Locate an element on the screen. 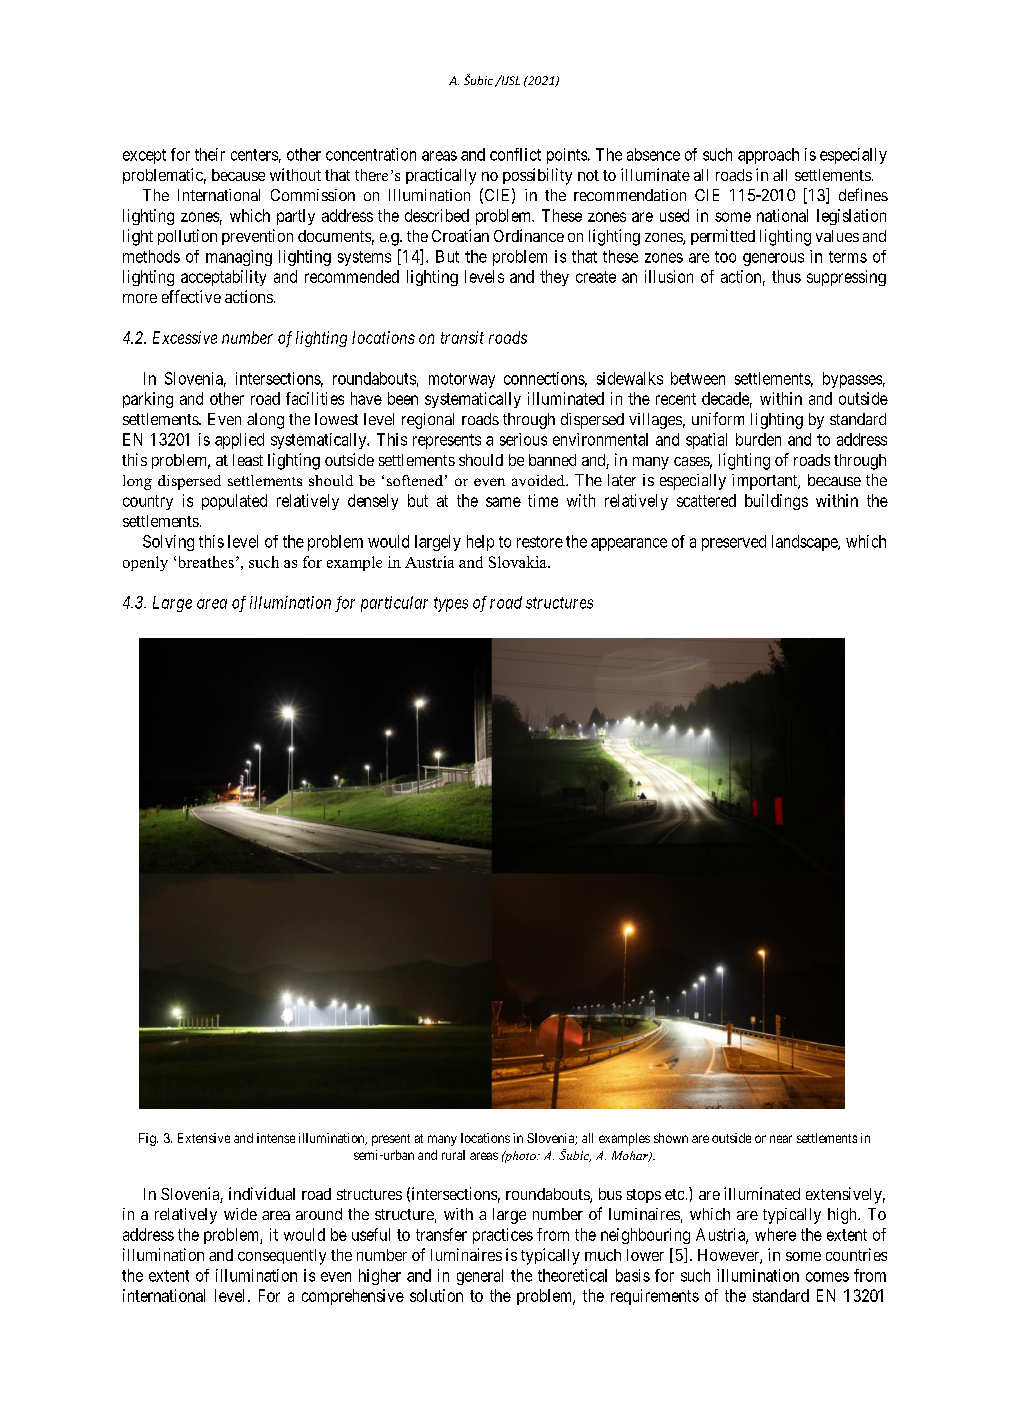 The width and height of the screenshot is (1009, 1428). approach is located at coordinates (768, 156).
